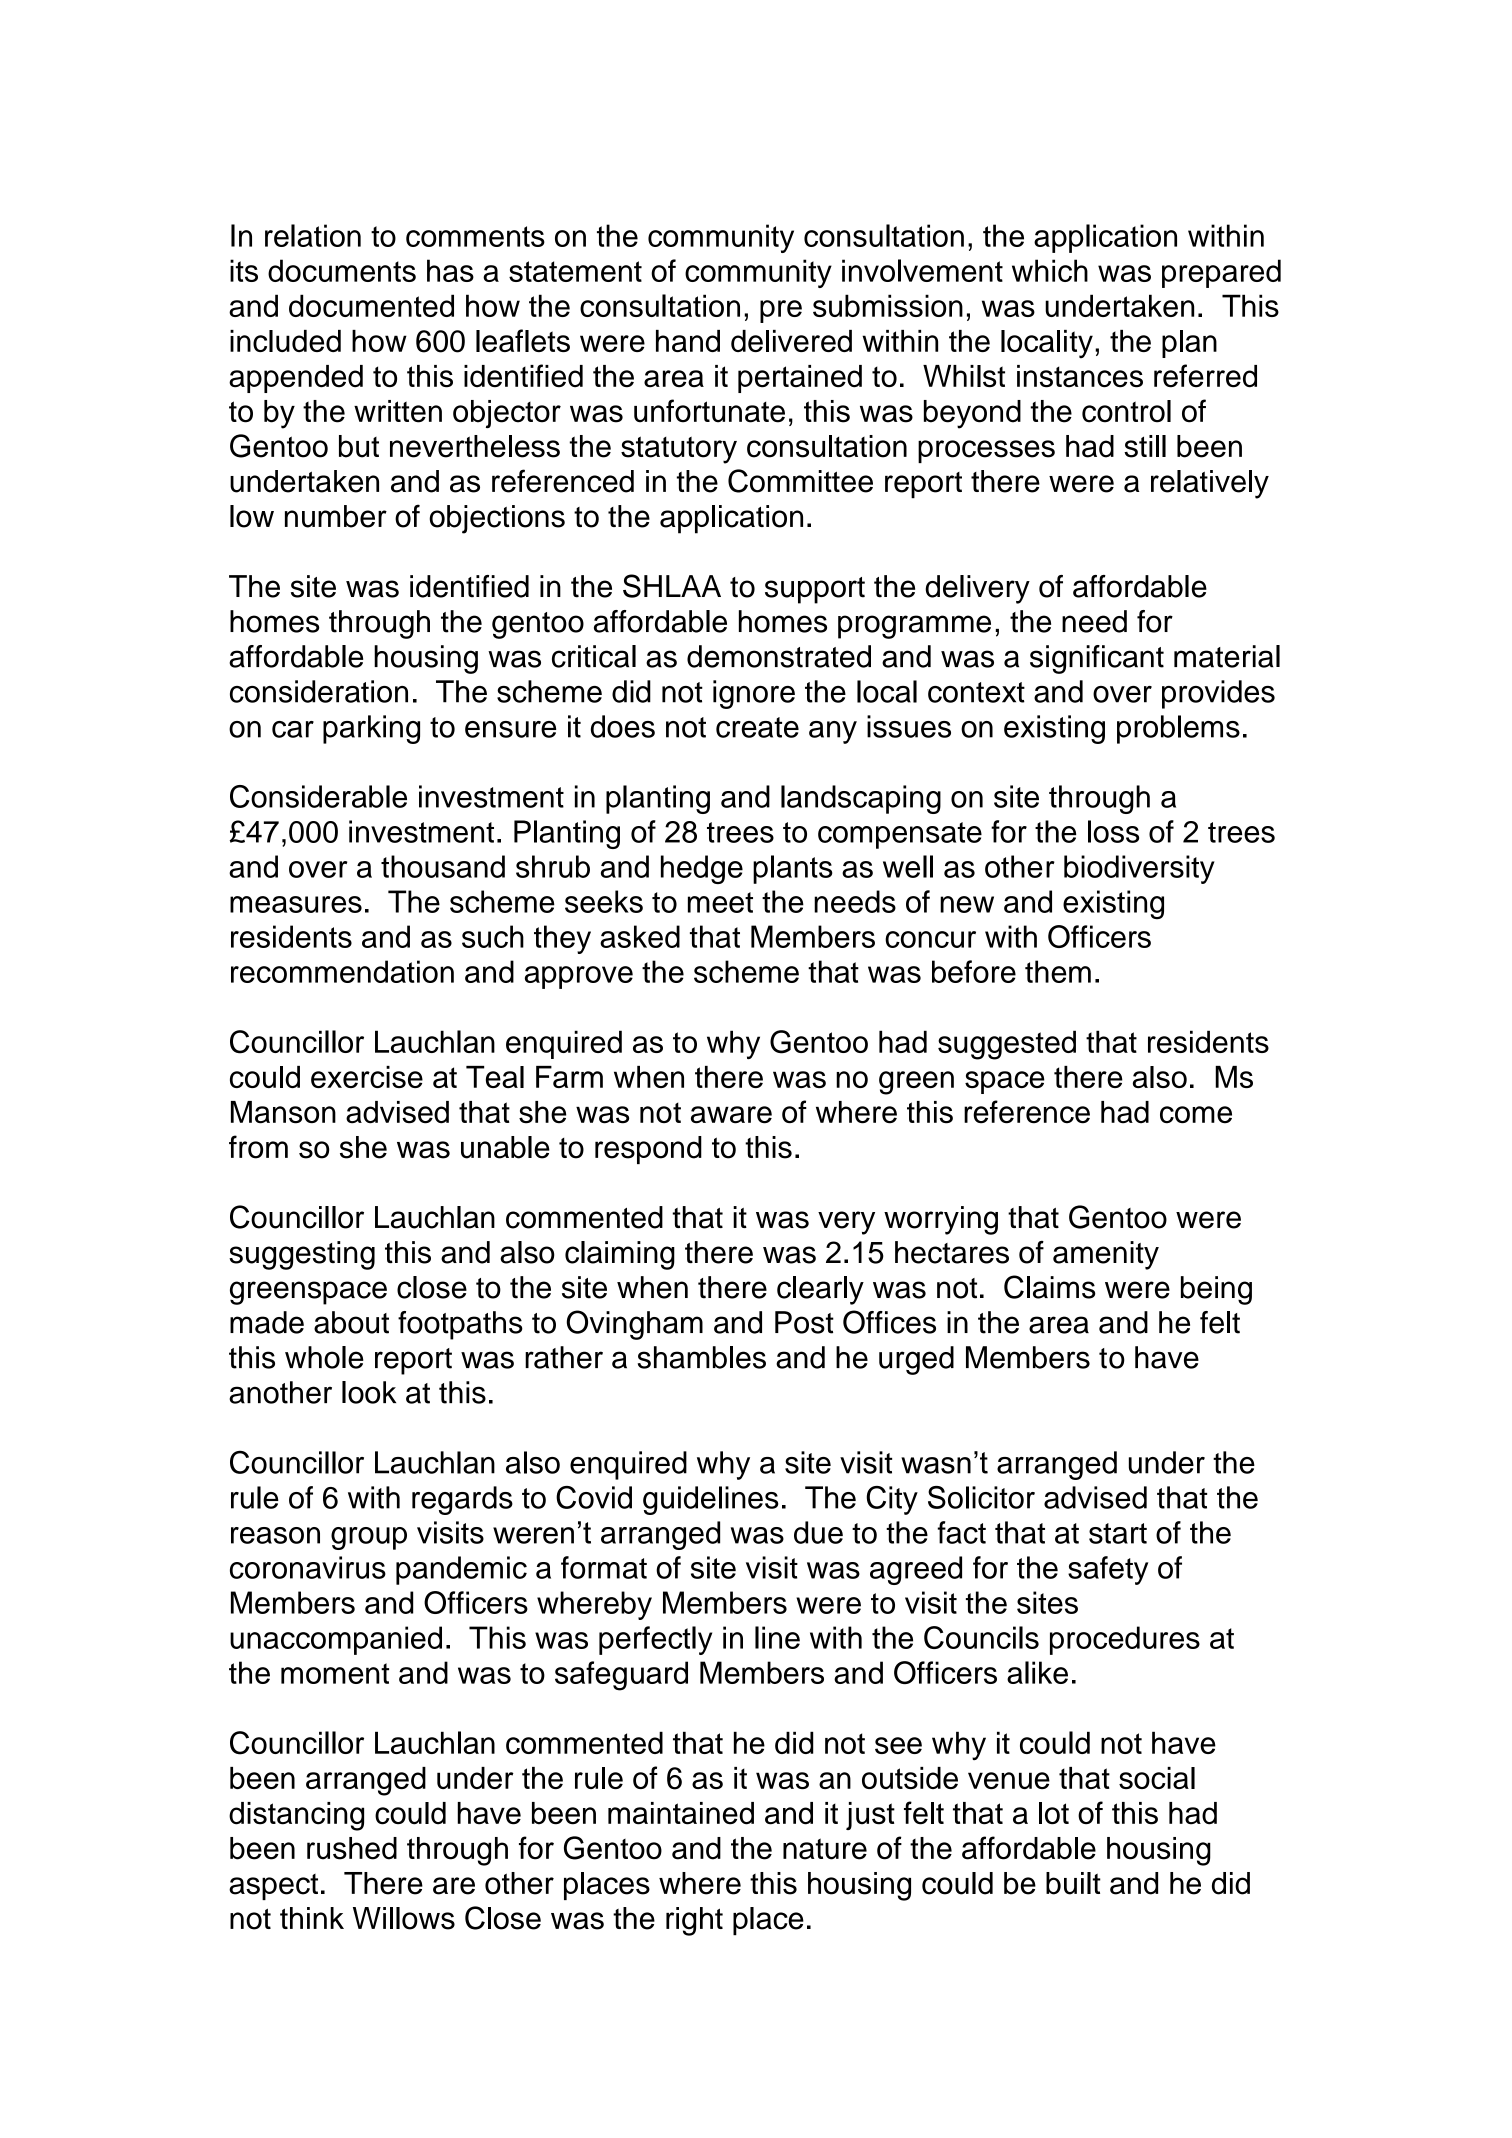  What do you see at coordinates (694, 1921) in the screenshot?
I see `right` at bounding box center [694, 1921].
